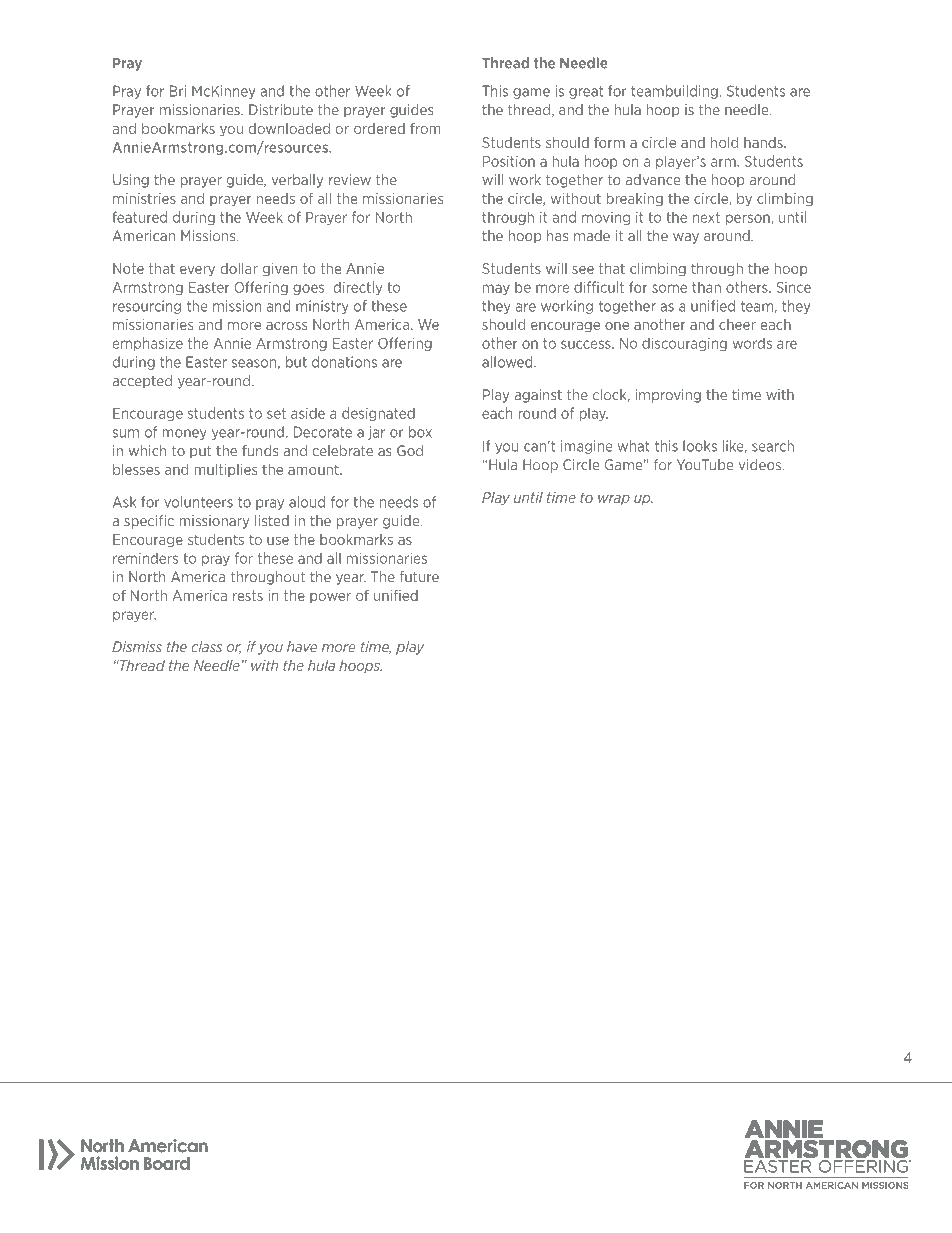  I want to click on Bri, so click(178, 91).
